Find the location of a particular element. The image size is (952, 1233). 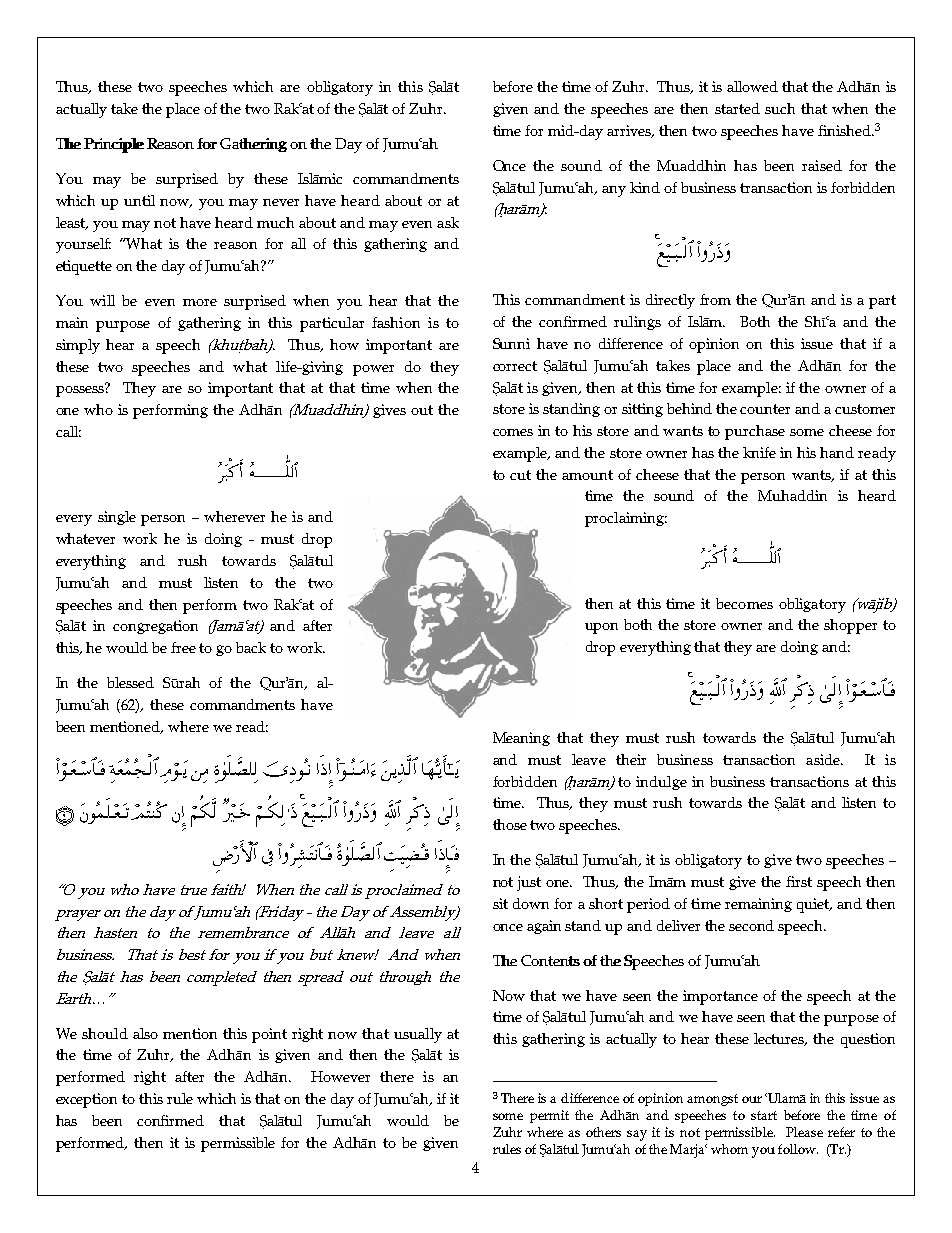

congregation is located at coordinates (155, 627).
